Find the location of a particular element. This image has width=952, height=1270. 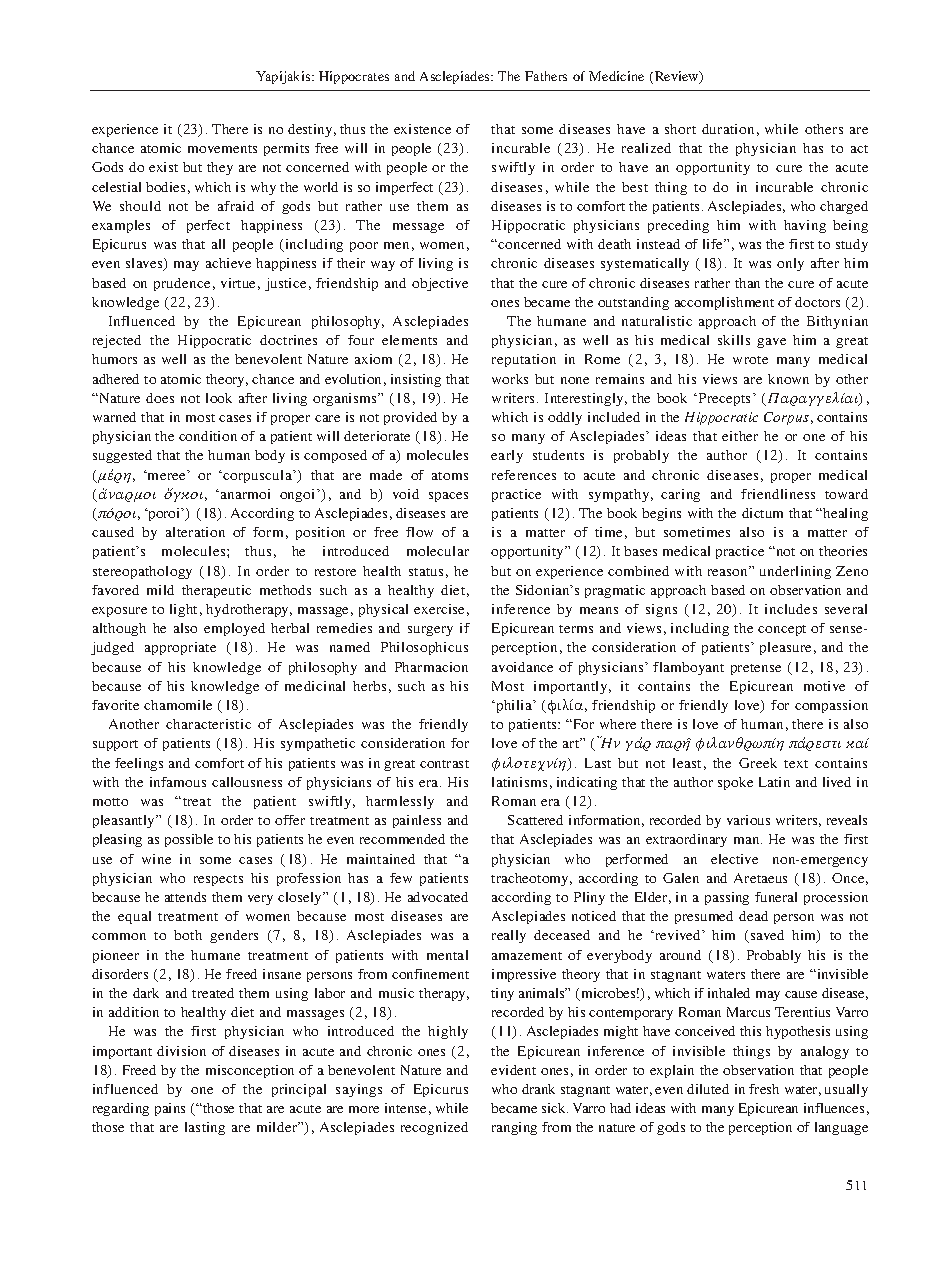

contrast is located at coordinates (444, 764).
